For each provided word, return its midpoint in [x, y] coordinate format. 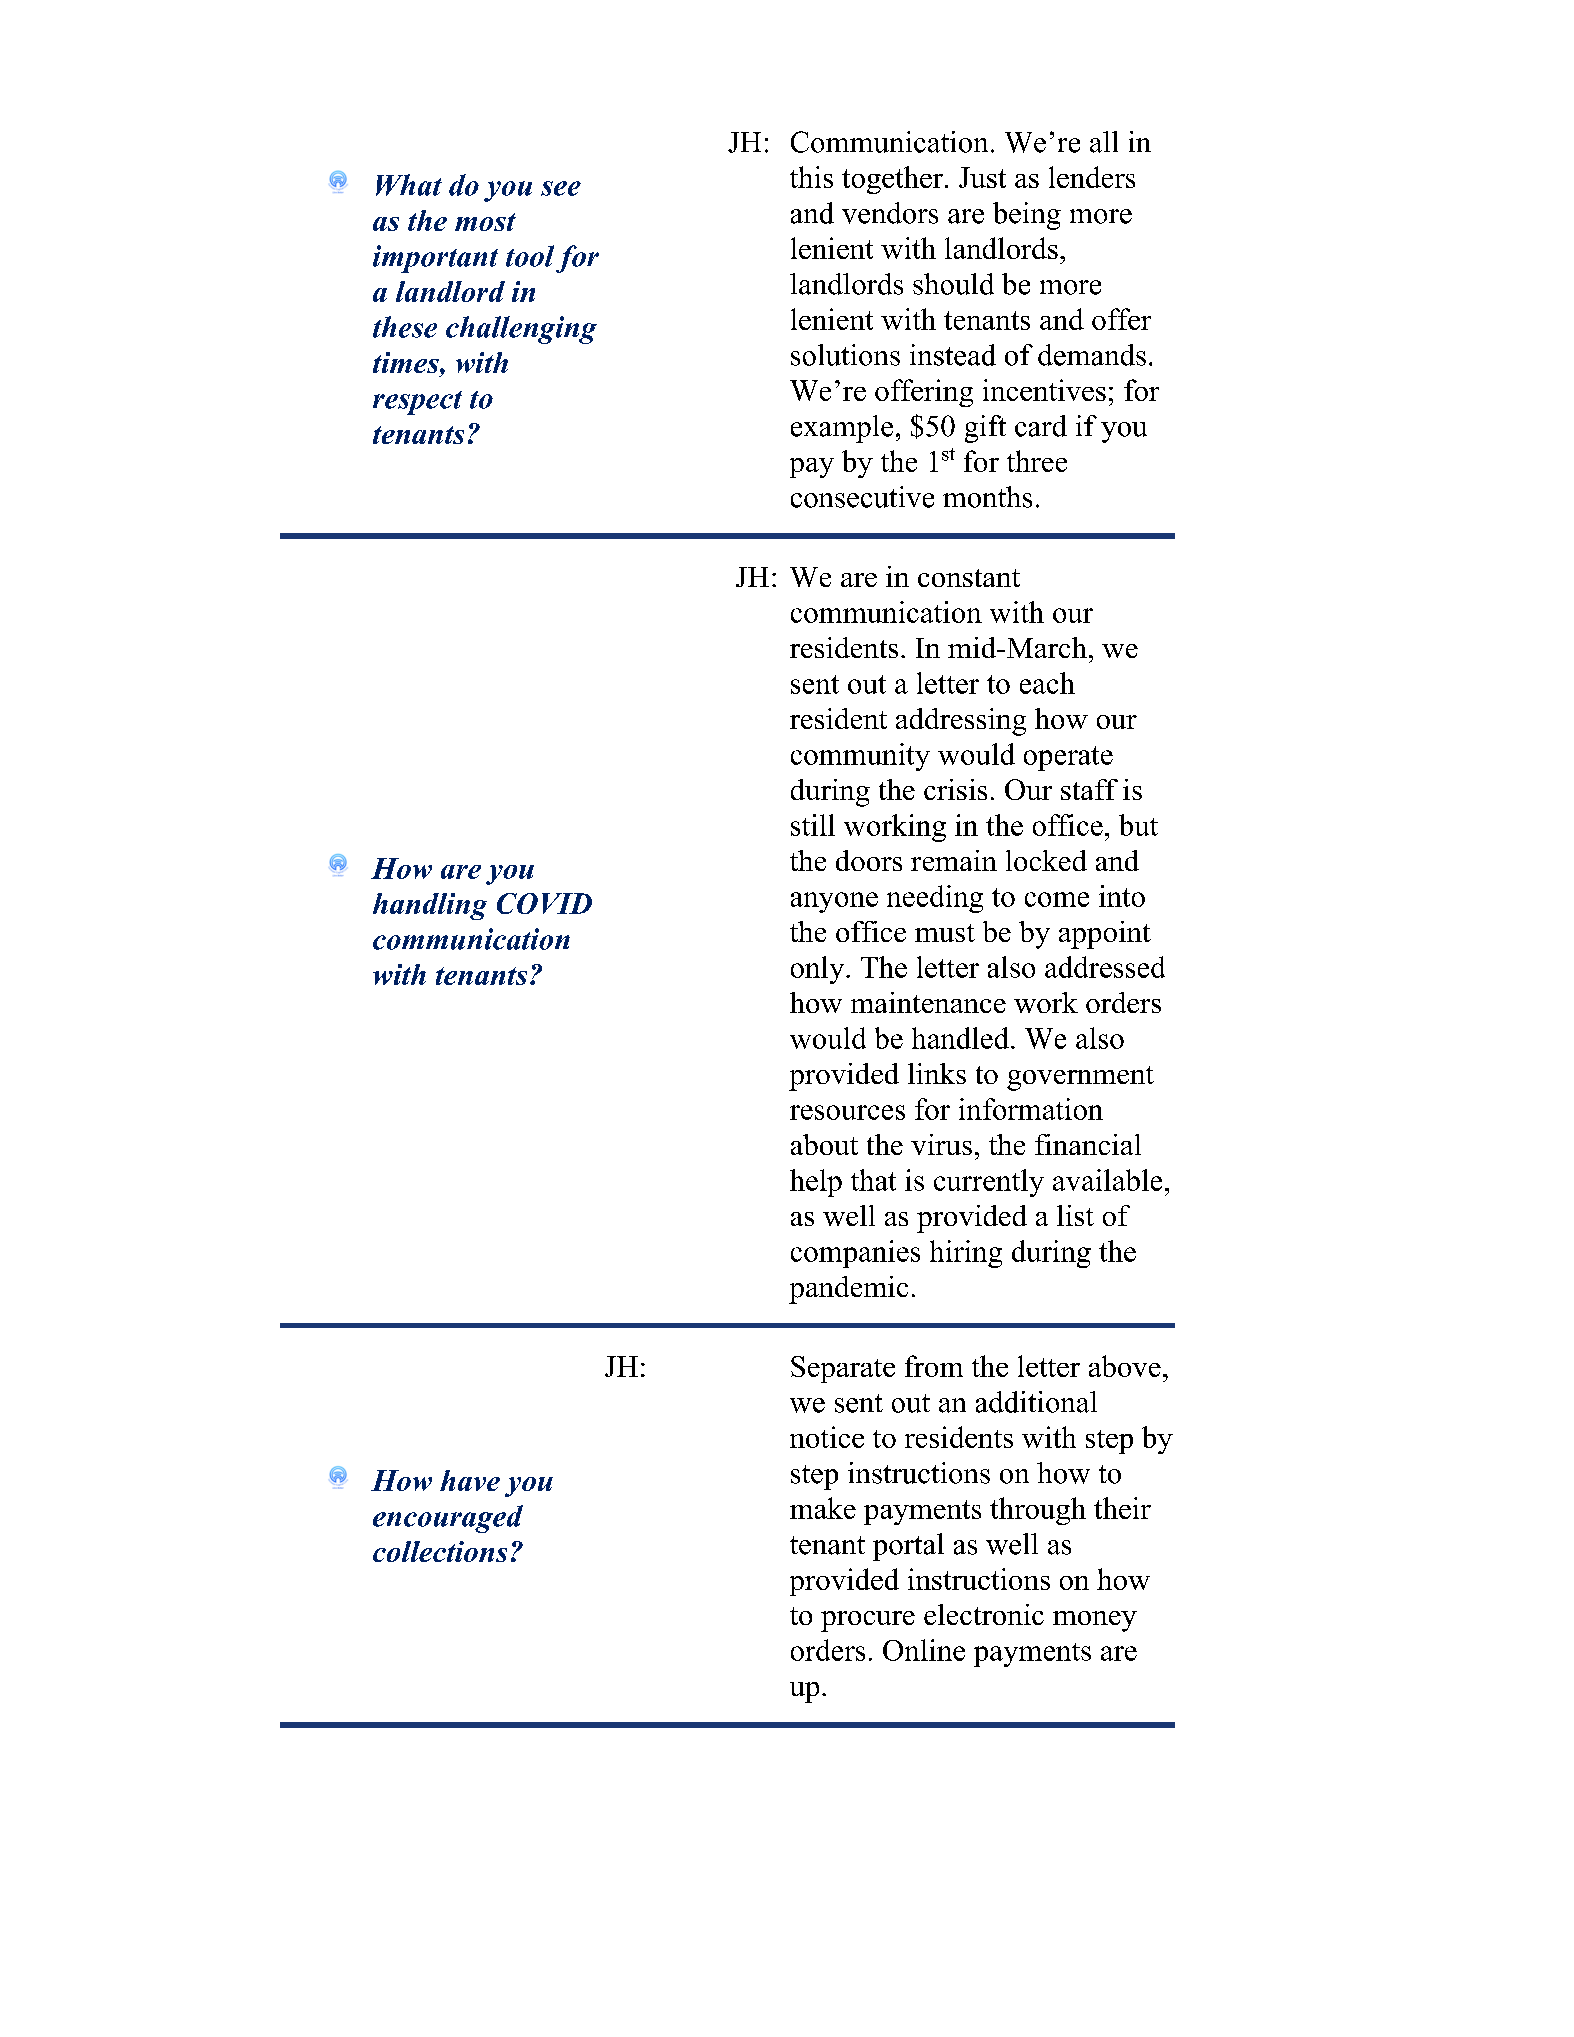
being [1027, 216]
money [1095, 1621]
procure [868, 1621]
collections [440, 1551]
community [860, 757]
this [811, 177]
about [824, 1144]
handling [430, 906]
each [1047, 683]
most [485, 222]
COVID [544, 903]
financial [1088, 1144]
